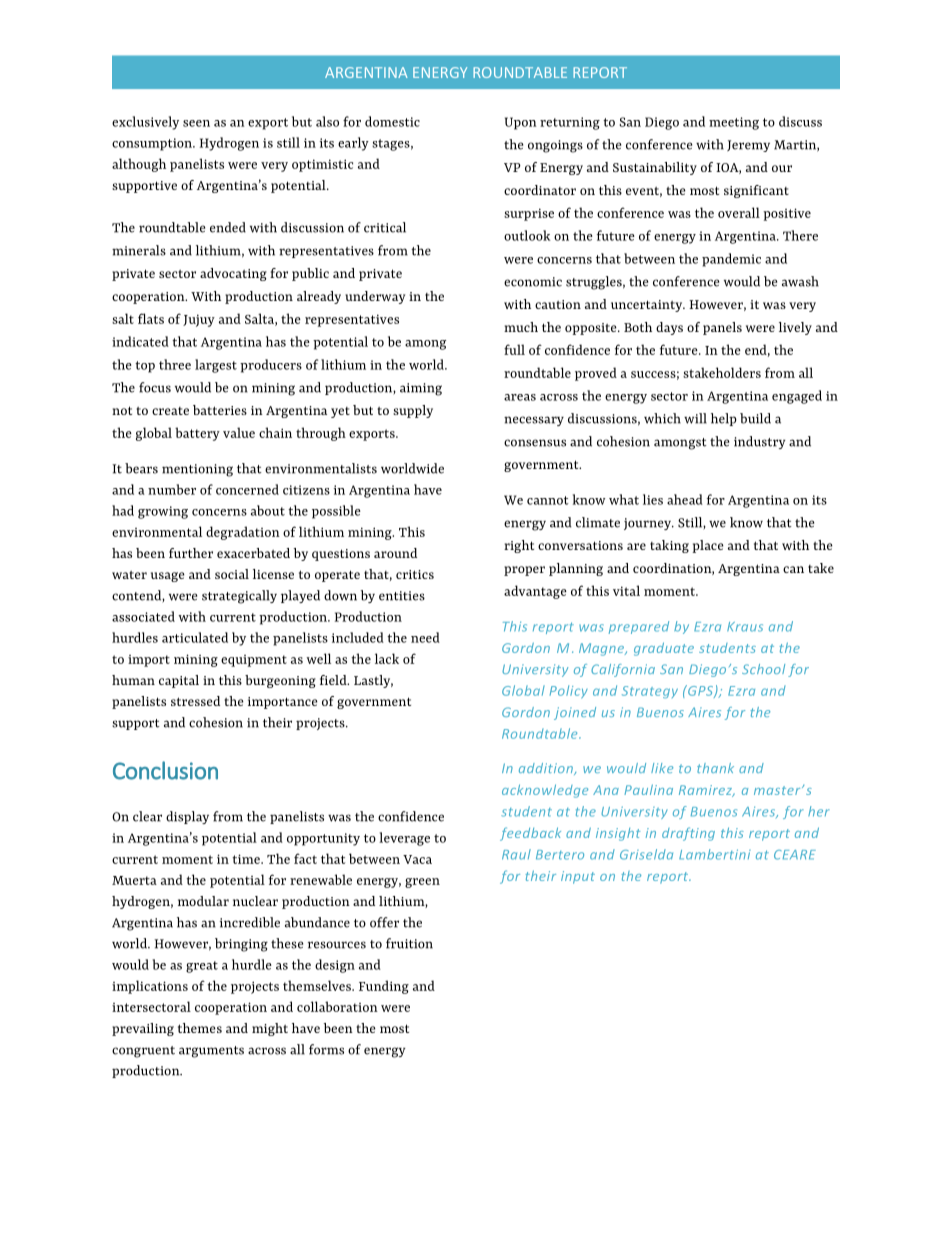 The height and width of the screenshot is (1233, 952). I want to click on Jeremy, so click(748, 146).
